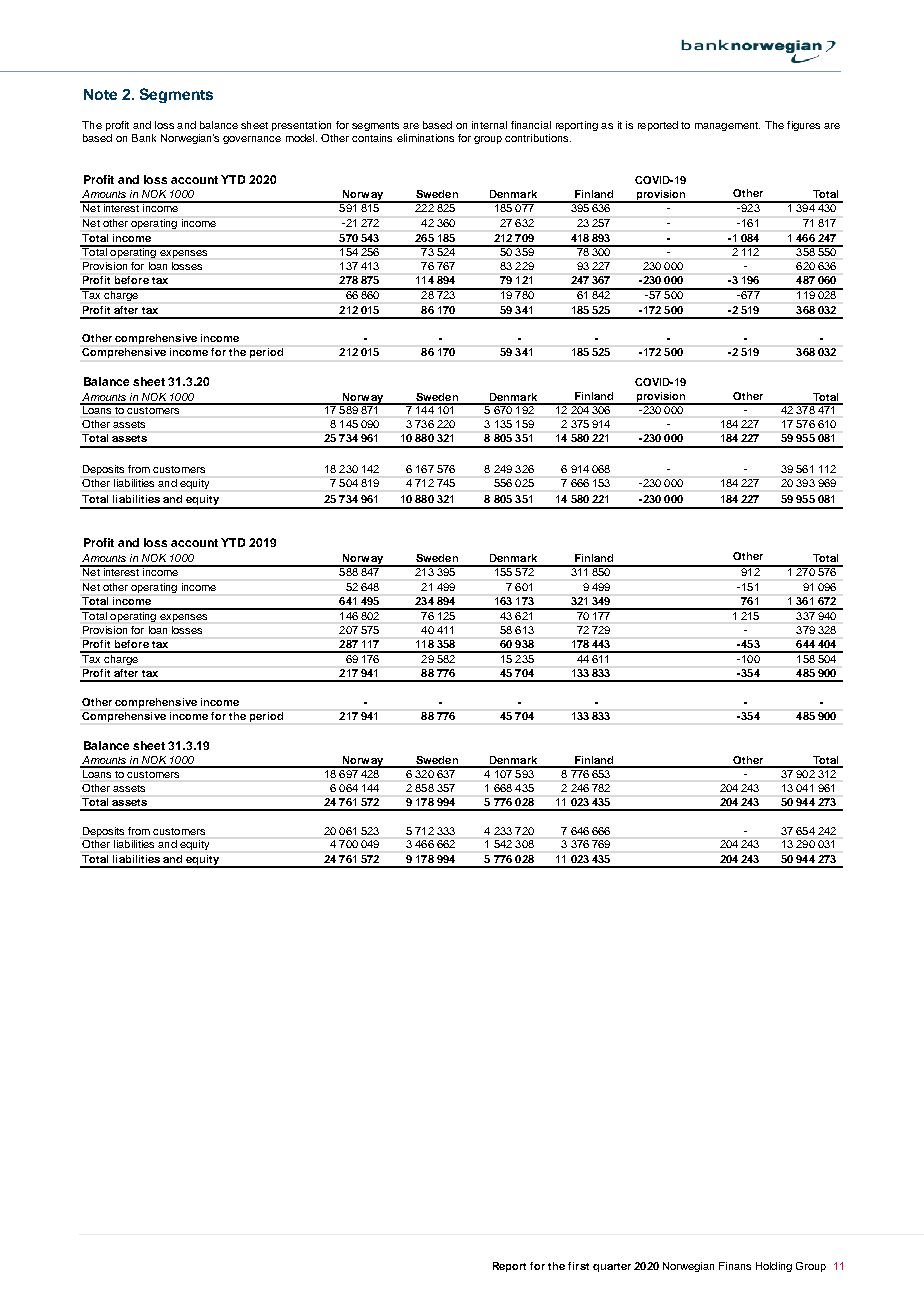 This screenshot has width=924, height=1308. I want to click on eliminations, so click(425, 138).
